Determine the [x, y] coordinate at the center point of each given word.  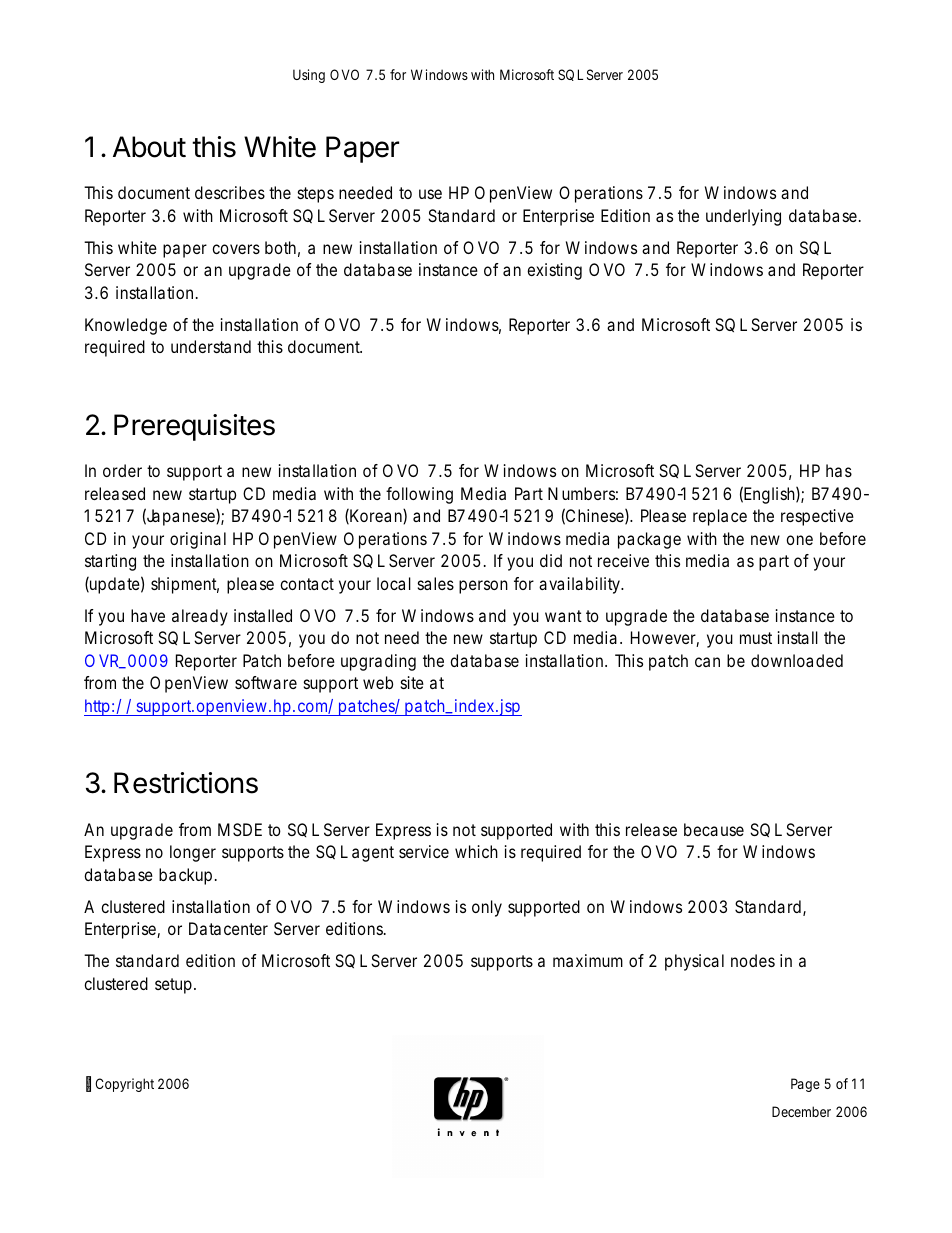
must [756, 638]
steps [316, 195]
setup [175, 986]
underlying [743, 217]
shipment [185, 585]
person [483, 587]
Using [309, 76]
